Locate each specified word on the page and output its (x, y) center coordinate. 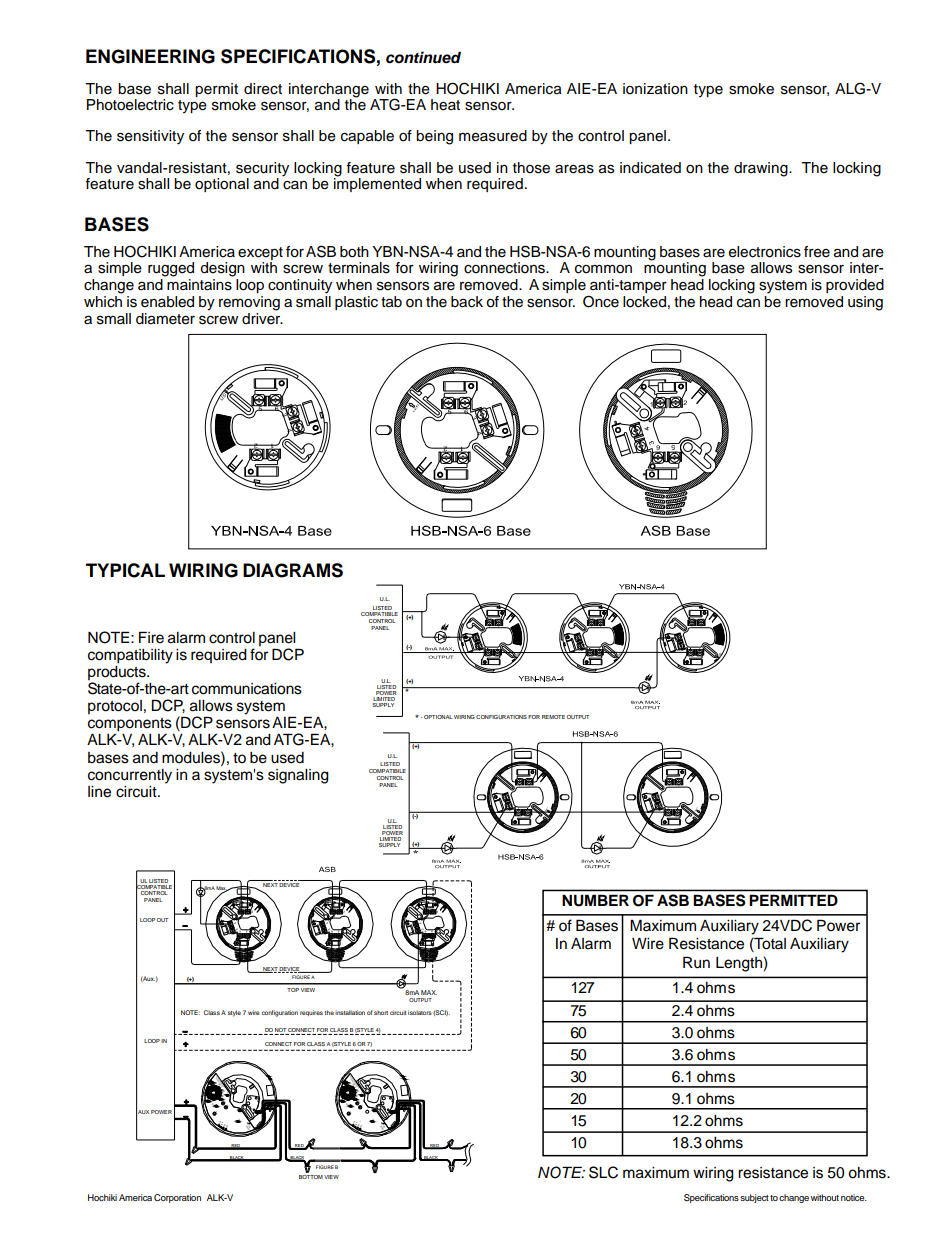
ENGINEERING (150, 56)
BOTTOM (311, 1177)
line (99, 792)
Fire (151, 637)
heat (445, 105)
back (467, 302)
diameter (165, 319)
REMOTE (553, 717)
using (865, 303)
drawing (762, 169)
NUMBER (595, 901)
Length (740, 964)
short (381, 1012)
